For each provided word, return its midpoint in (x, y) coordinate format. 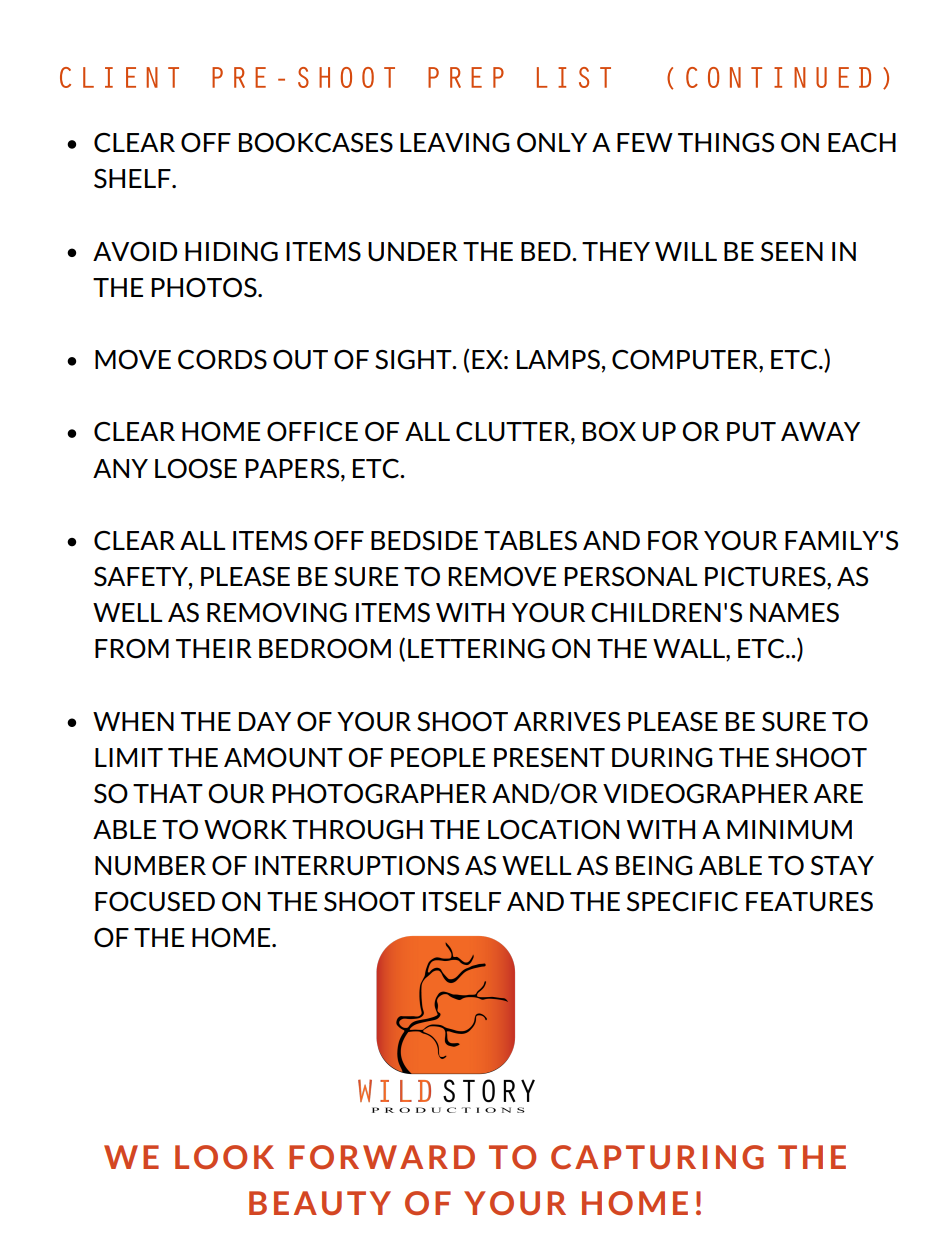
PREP (466, 77)
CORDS (222, 360)
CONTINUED (778, 77)
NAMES (794, 613)
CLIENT (119, 77)
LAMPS (558, 360)
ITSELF (462, 902)
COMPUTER (686, 361)
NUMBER (150, 866)
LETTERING (476, 649)
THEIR (214, 648)
